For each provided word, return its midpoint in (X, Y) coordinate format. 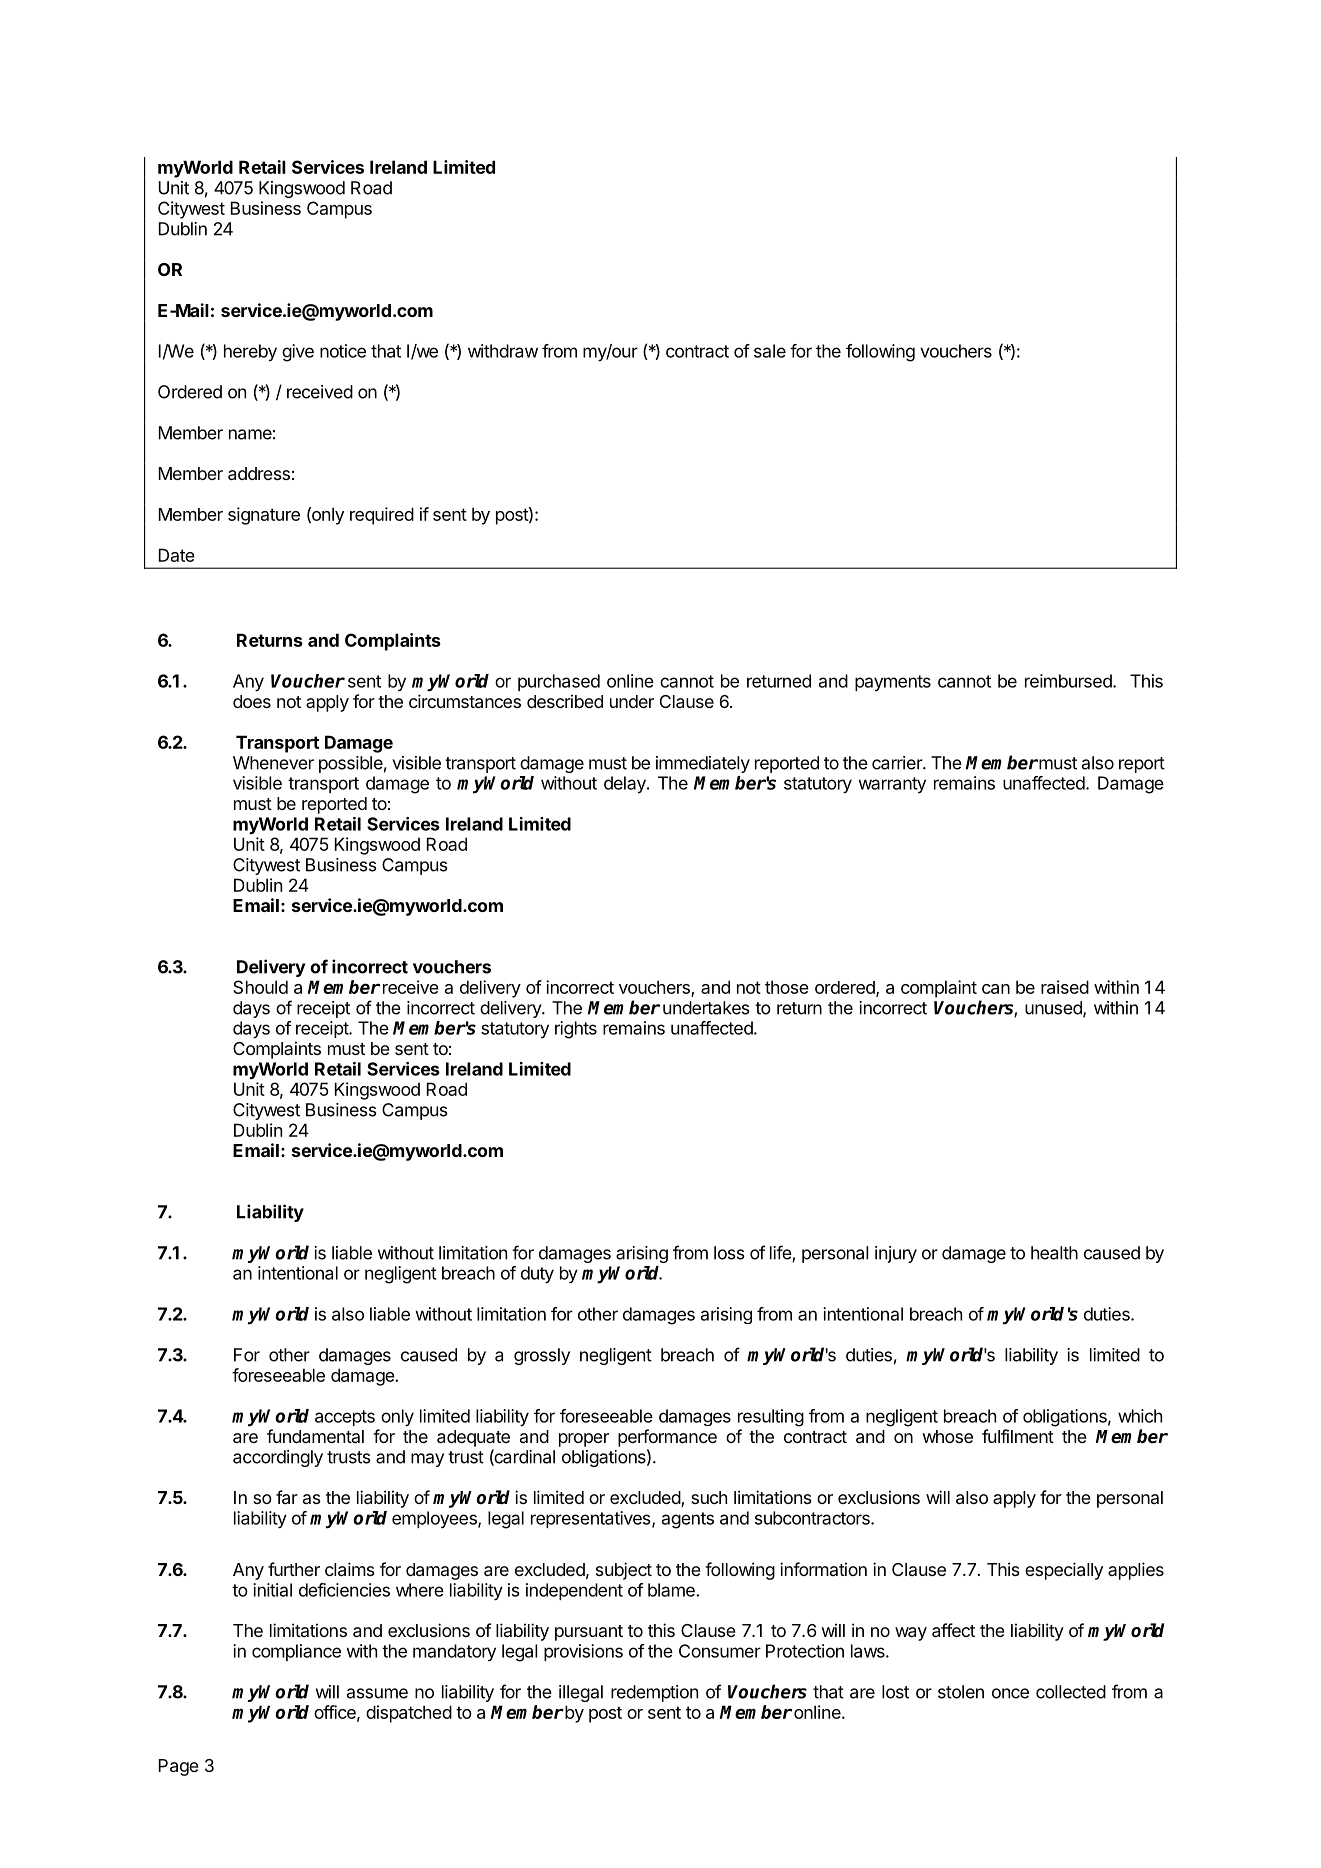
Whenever (273, 763)
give (298, 353)
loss (729, 1253)
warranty (892, 785)
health (1054, 1253)
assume (377, 1693)
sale (770, 351)
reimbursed (1069, 681)
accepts (345, 1418)
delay (626, 784)
